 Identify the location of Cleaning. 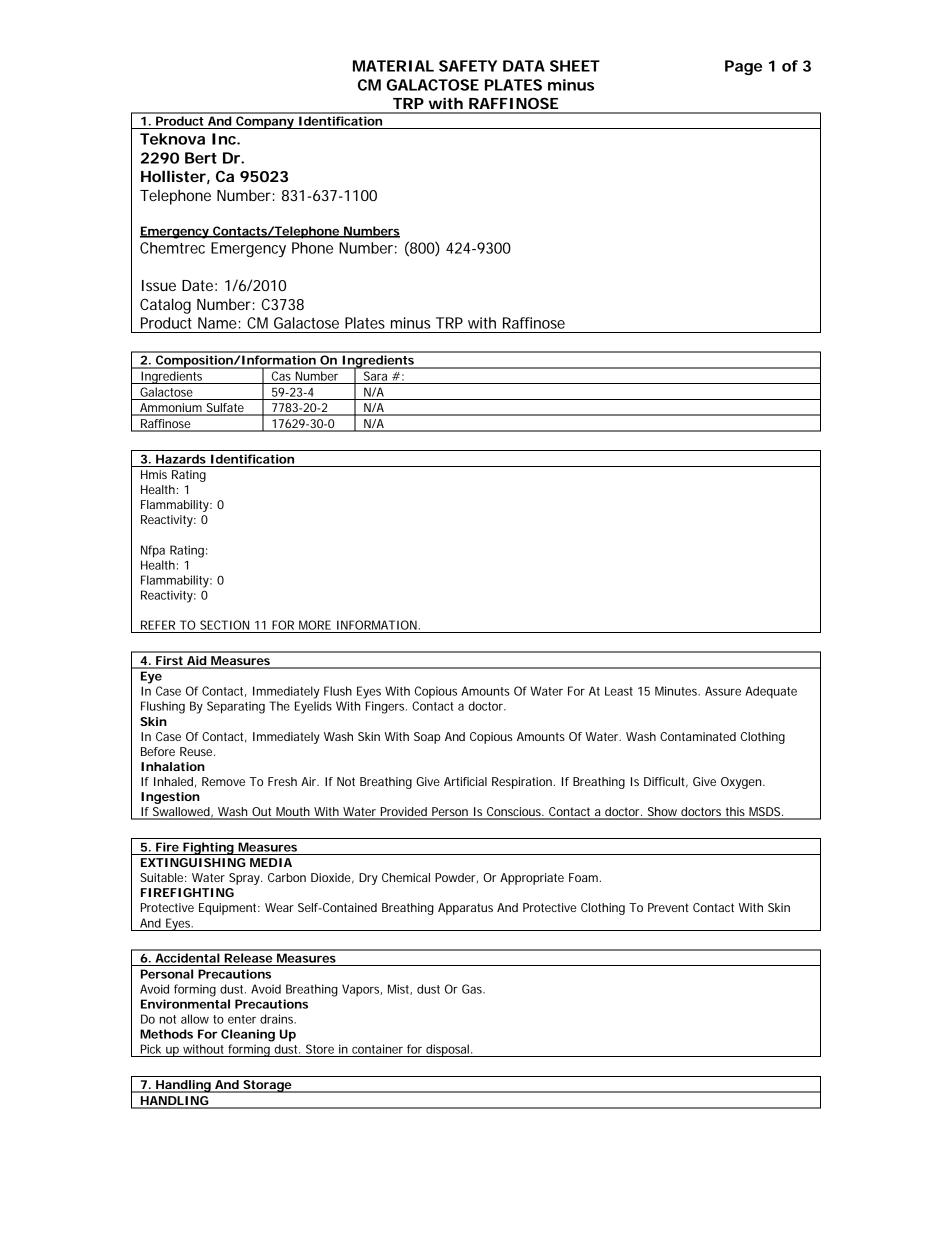
(248, 1035).
